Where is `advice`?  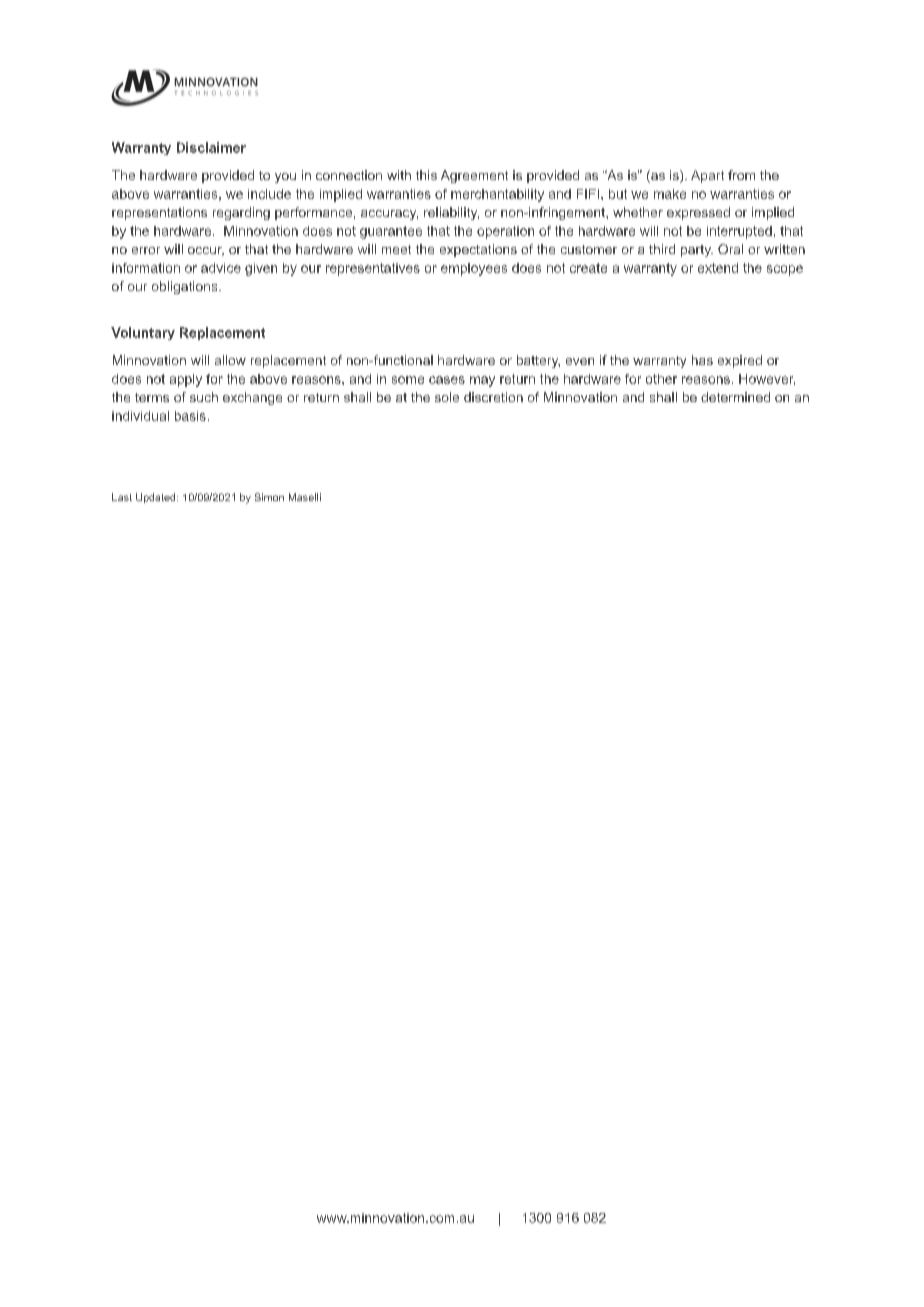 advice is located at coordinates (221, 268).
